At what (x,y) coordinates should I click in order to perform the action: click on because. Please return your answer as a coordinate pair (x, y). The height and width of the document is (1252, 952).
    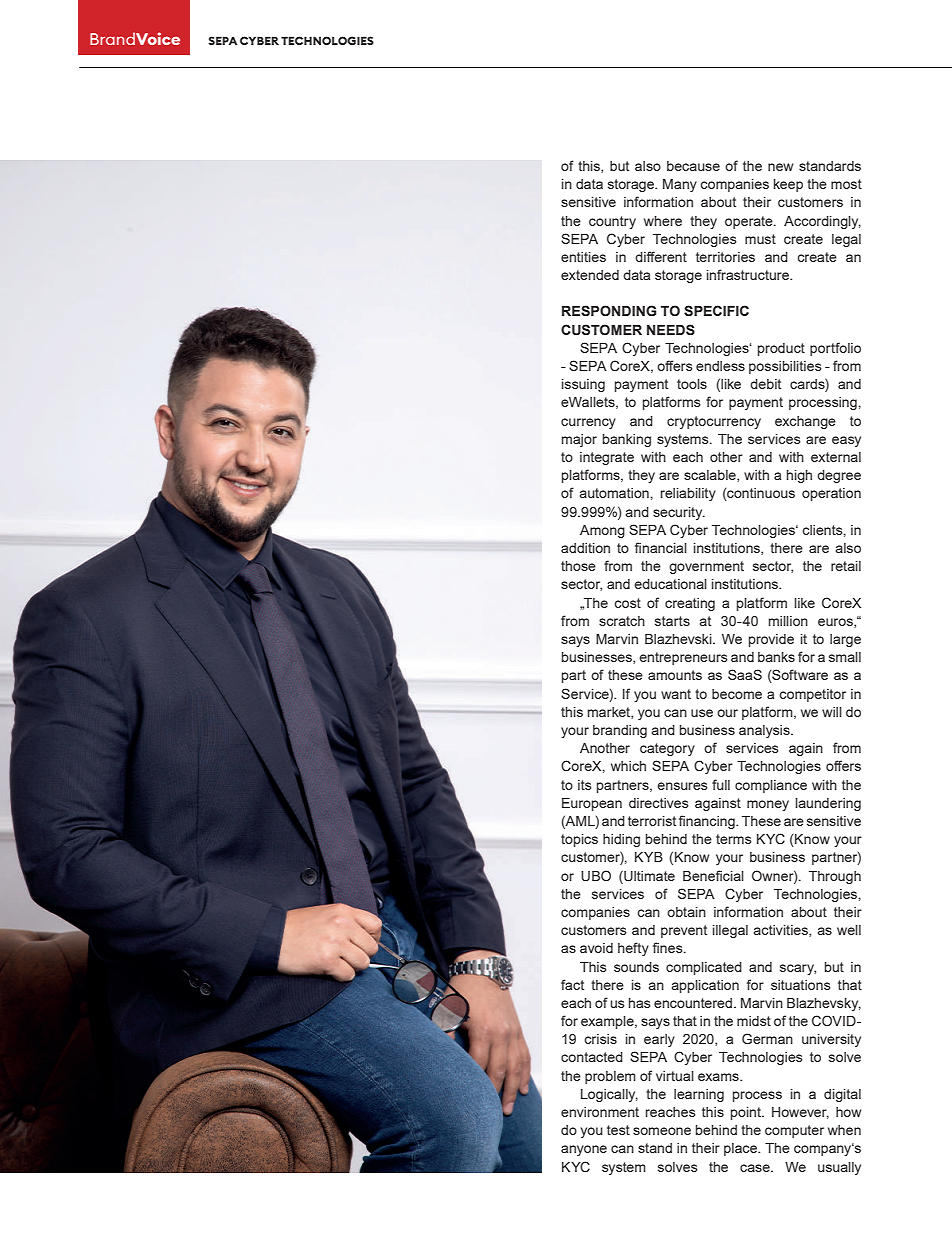
    Looking at the image, I should click on (693, 166).
